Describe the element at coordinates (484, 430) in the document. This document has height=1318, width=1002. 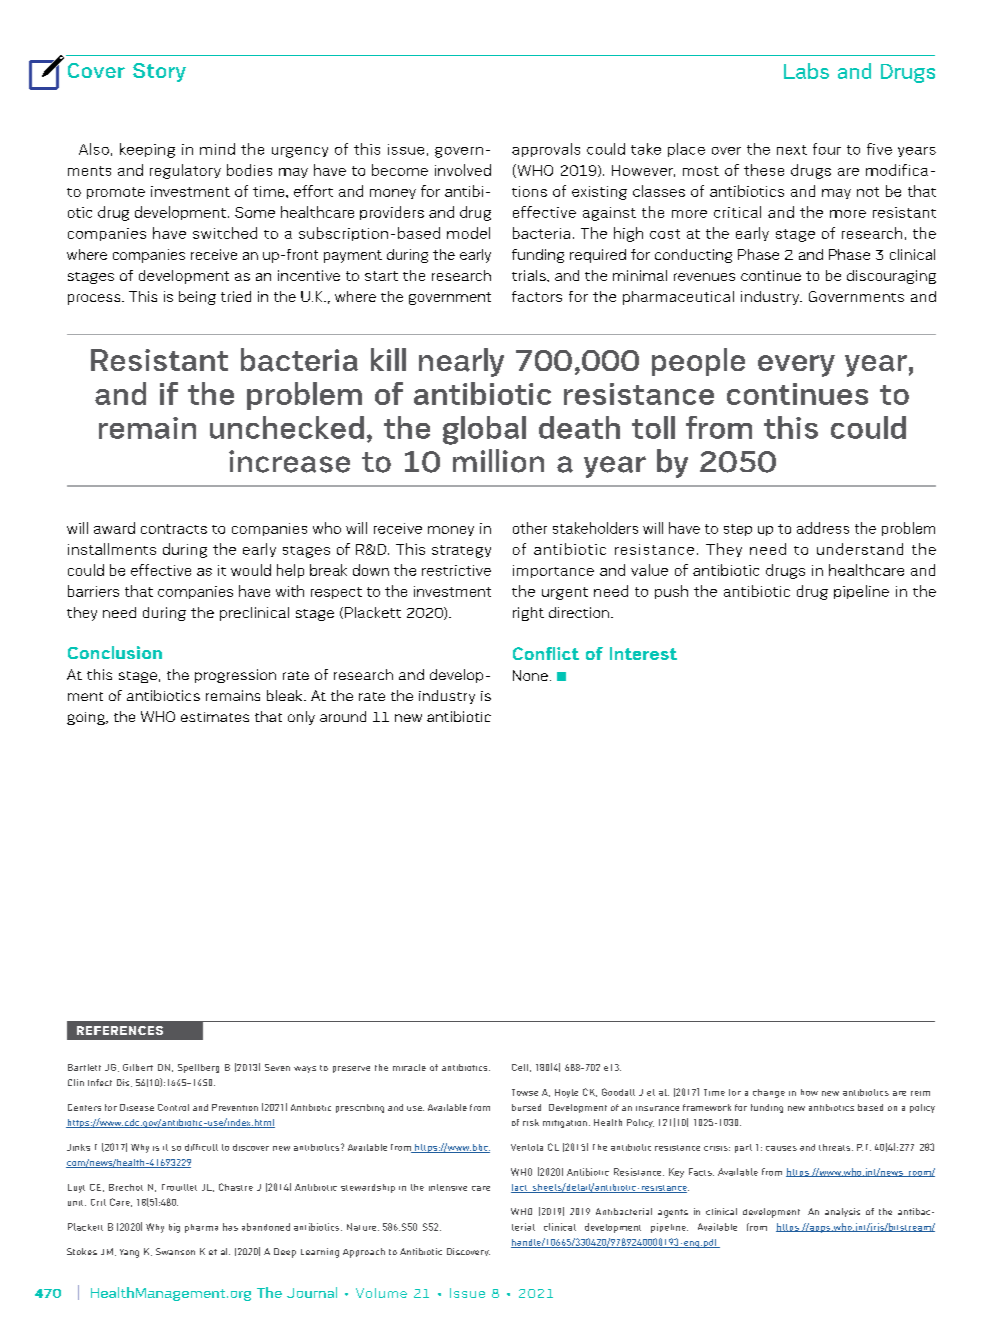
I see `global` at that location.
